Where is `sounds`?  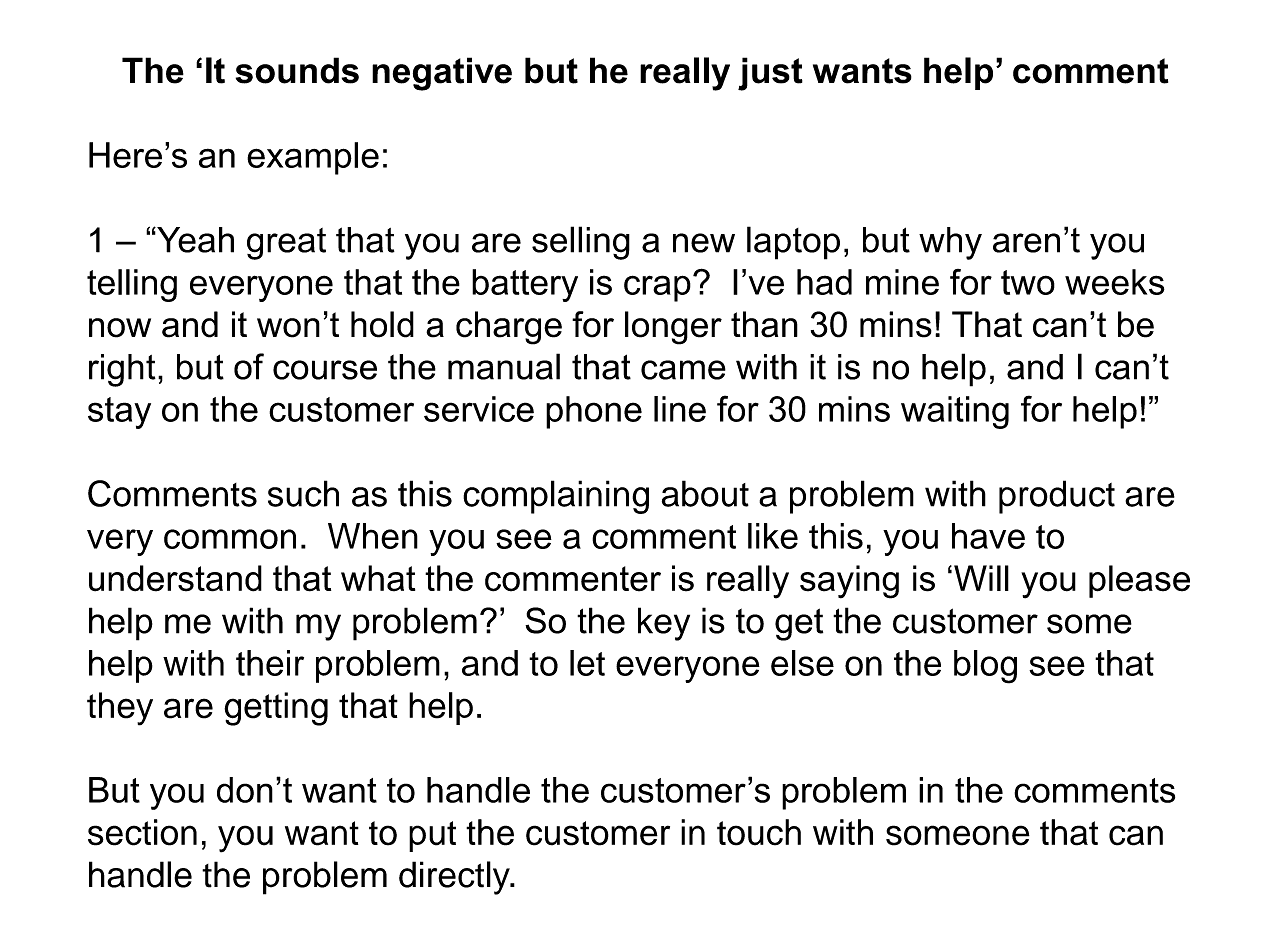 sounds is located at coordinates (297, 70).
